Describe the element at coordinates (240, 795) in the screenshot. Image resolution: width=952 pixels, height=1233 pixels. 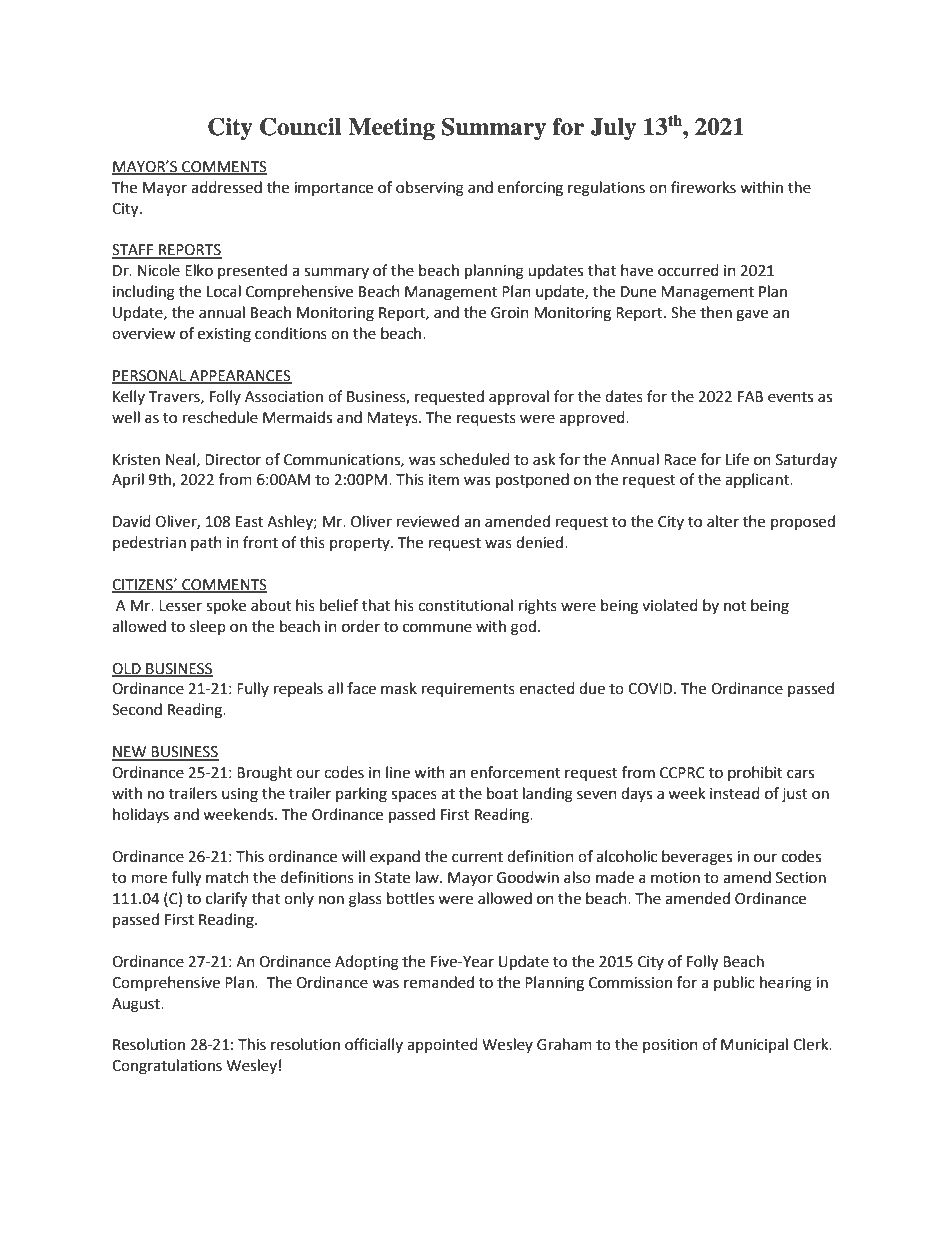
I see `using` at that location.
